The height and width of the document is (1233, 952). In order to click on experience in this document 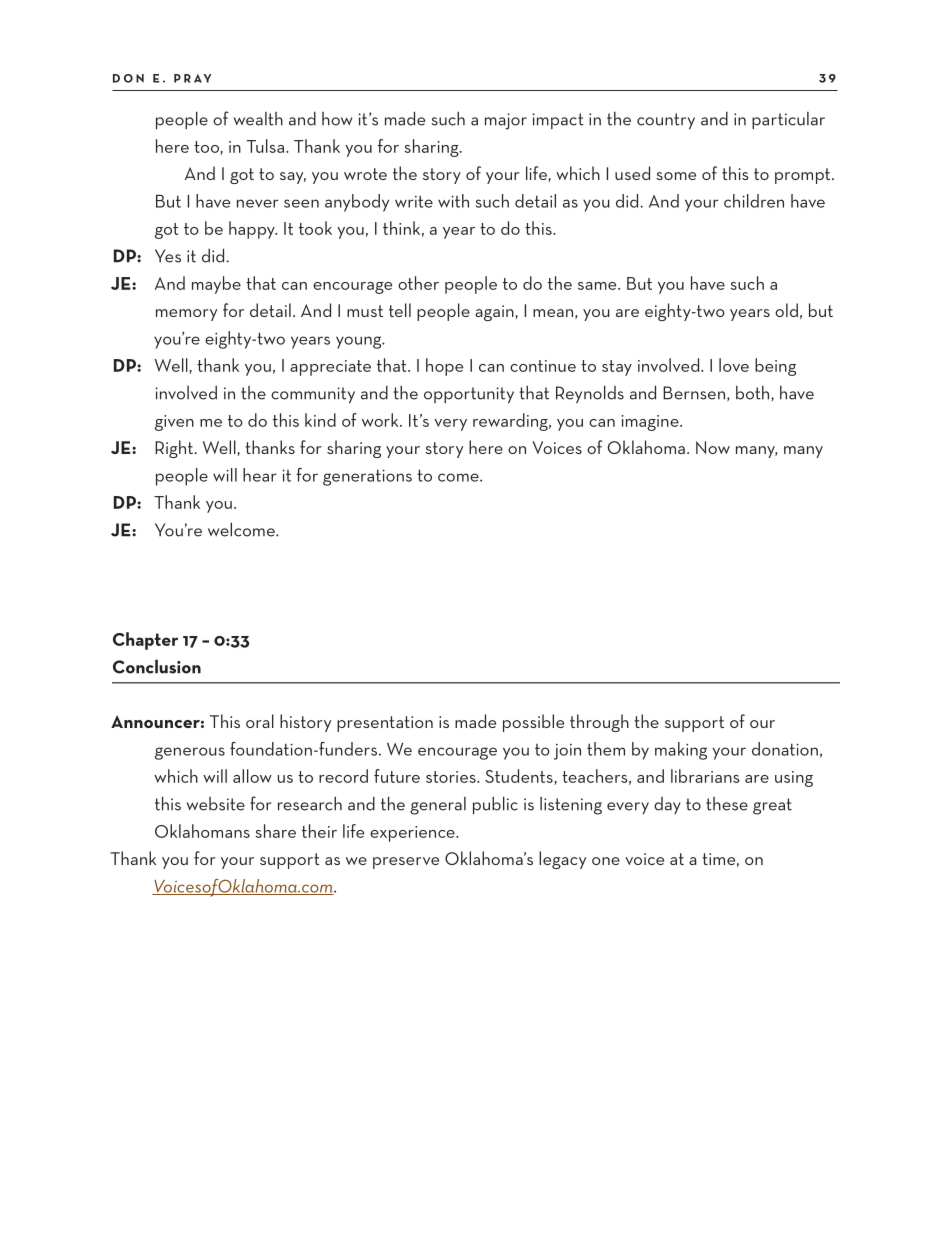, I will do `click(413, 834)`.
